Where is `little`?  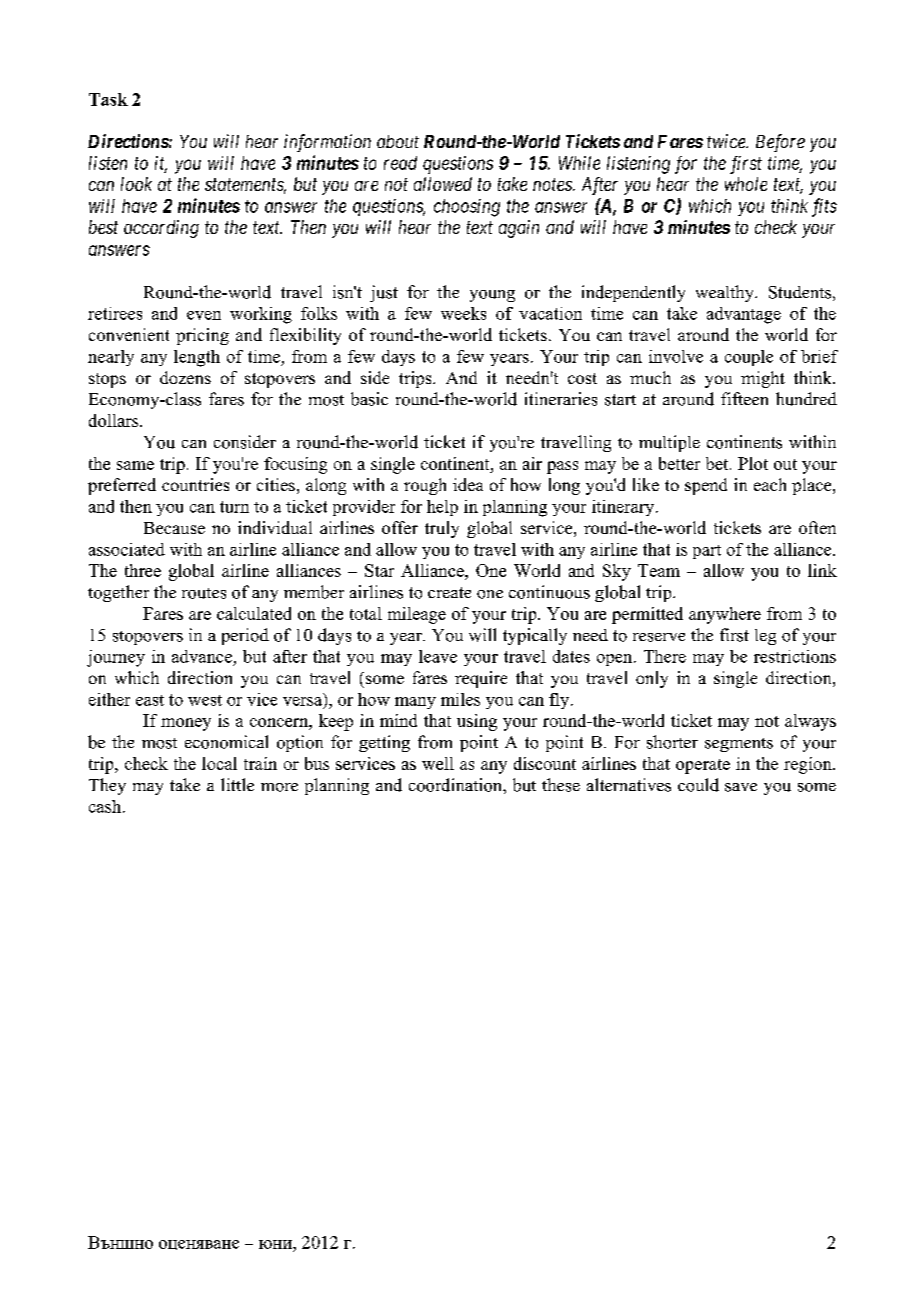
little is located at coordinates (237, 784).
